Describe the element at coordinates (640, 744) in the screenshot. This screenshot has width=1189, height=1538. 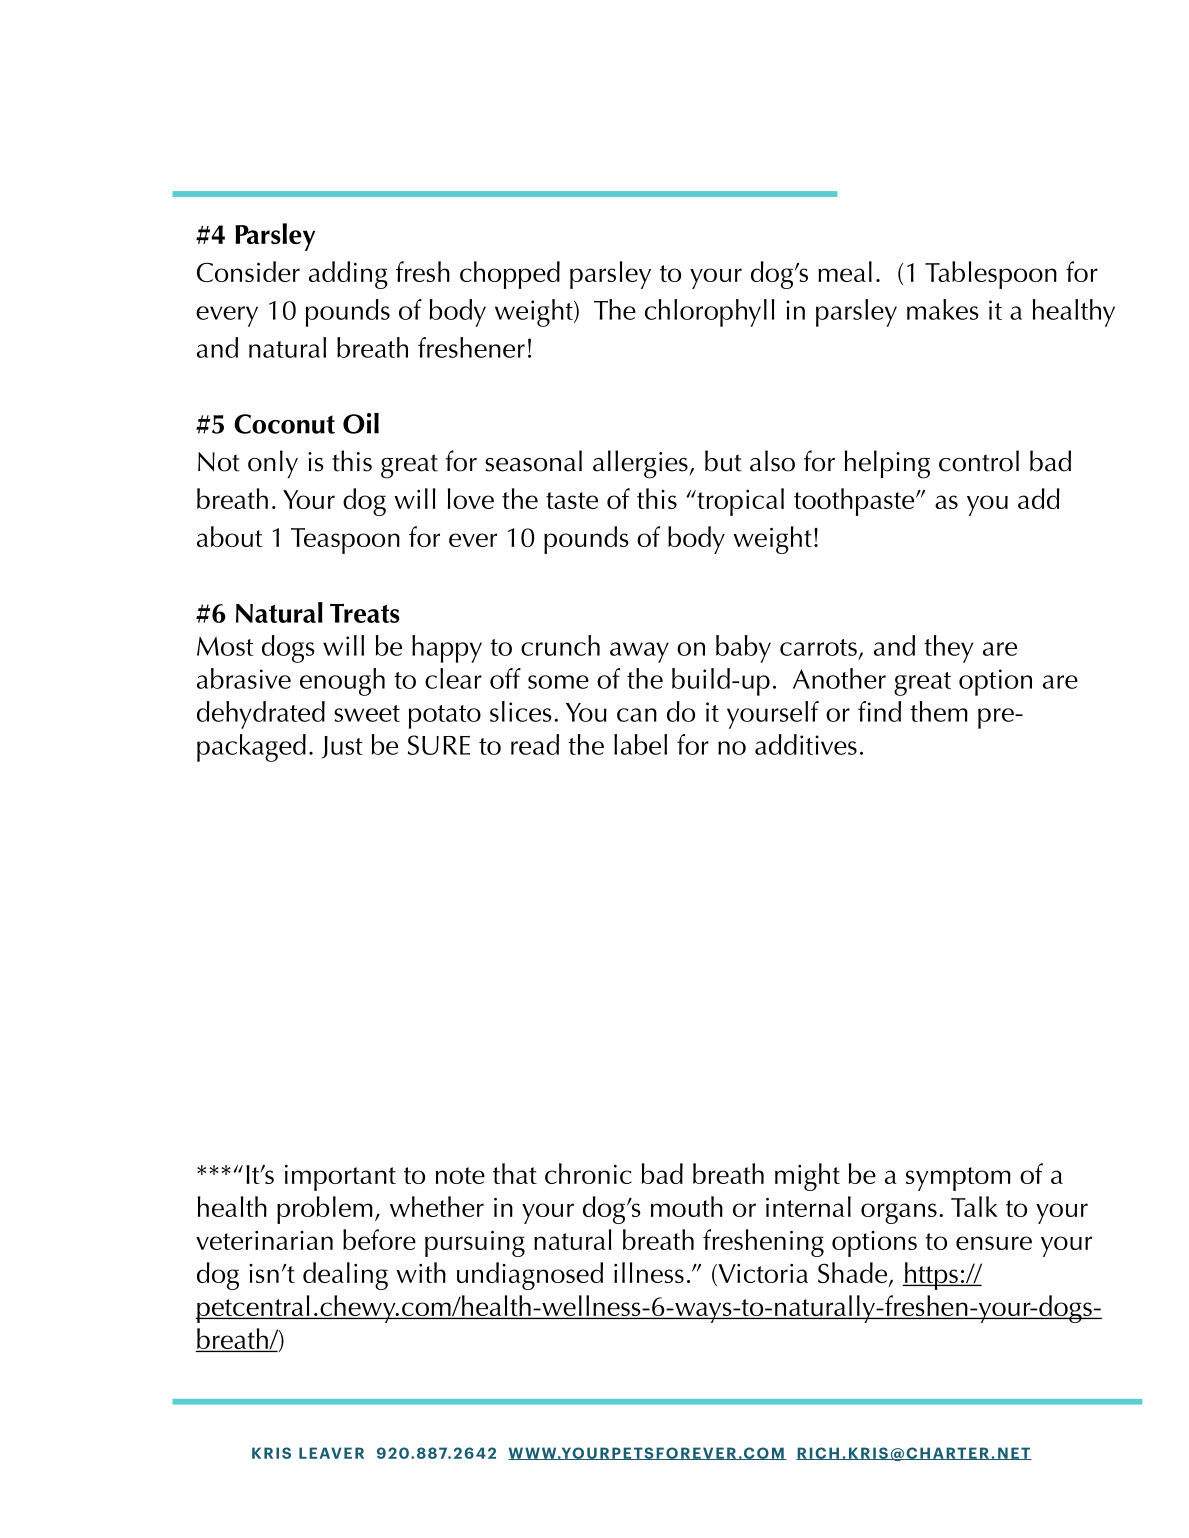
I see `label` at that location.
